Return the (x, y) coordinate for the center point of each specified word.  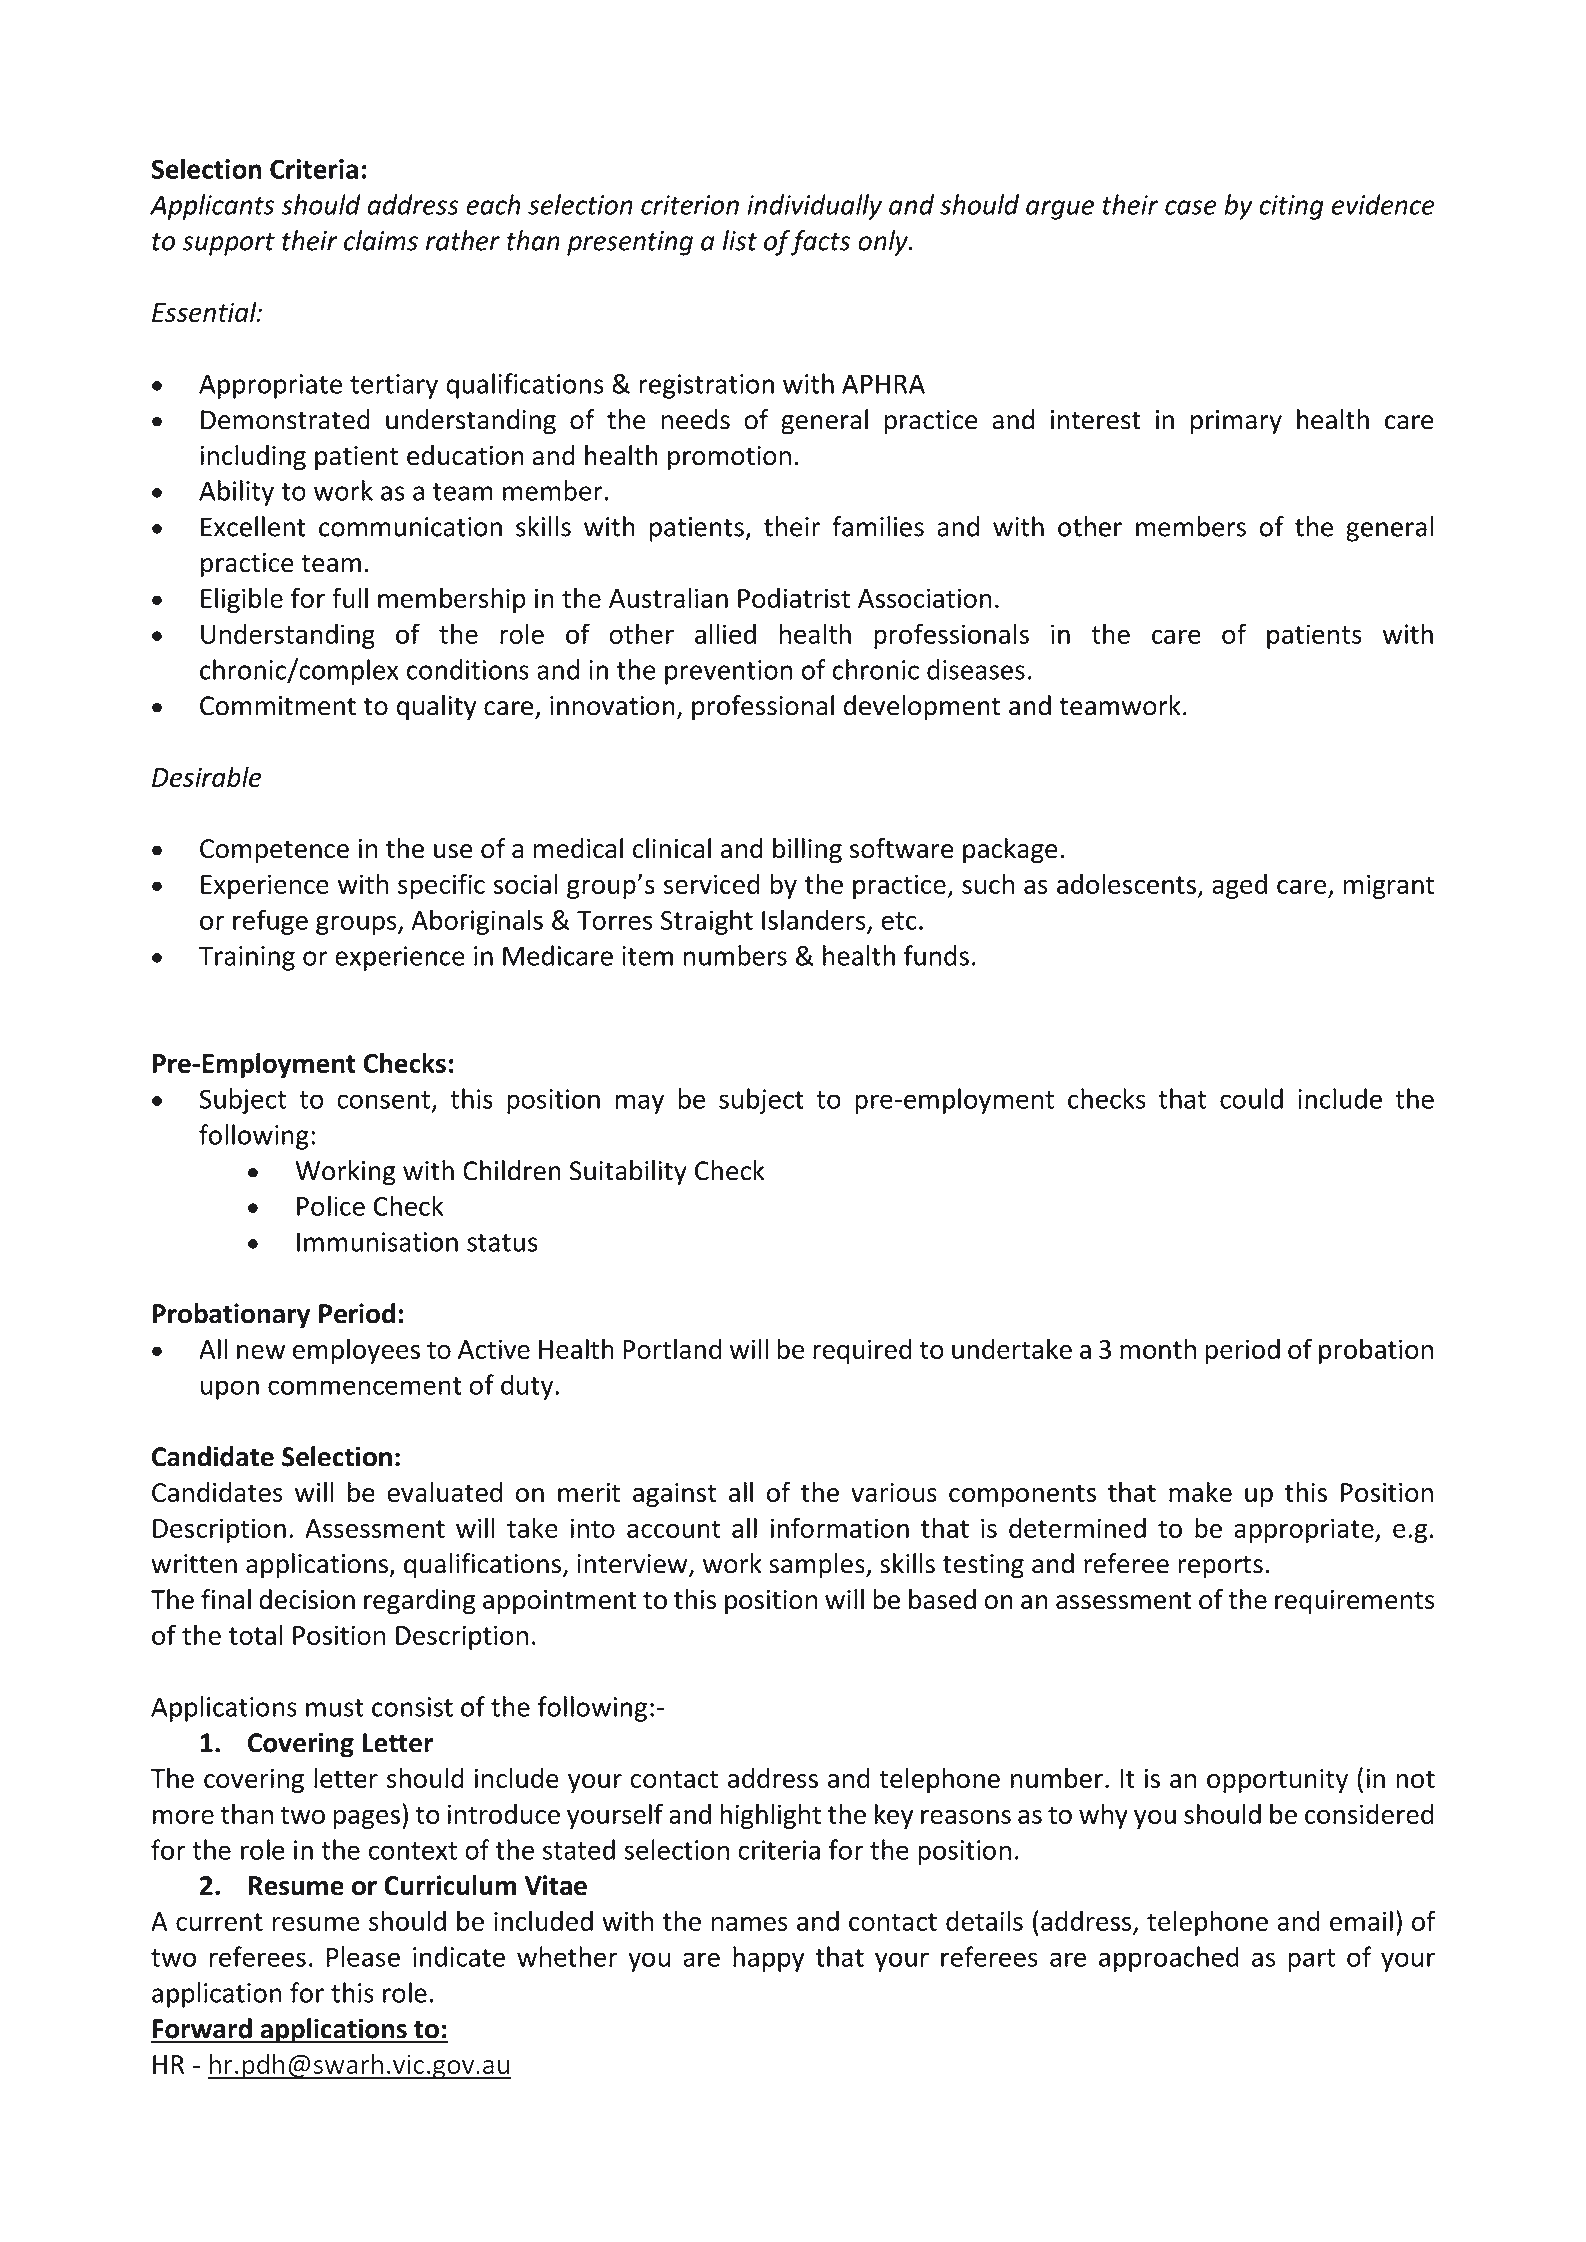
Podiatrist (794, 597)
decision (307, 1599)
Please (363, 1956)
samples (818, 1566)
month (1158, 1348)
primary (1236, 422)
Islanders (814, 919)
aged (1239, 886)
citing (1291, 207)
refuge (270, 922)
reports (1220, 1567)
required (862, 1351)
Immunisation (377, 1242)
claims (381, 240)
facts (820, 243)
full (350, 597)
